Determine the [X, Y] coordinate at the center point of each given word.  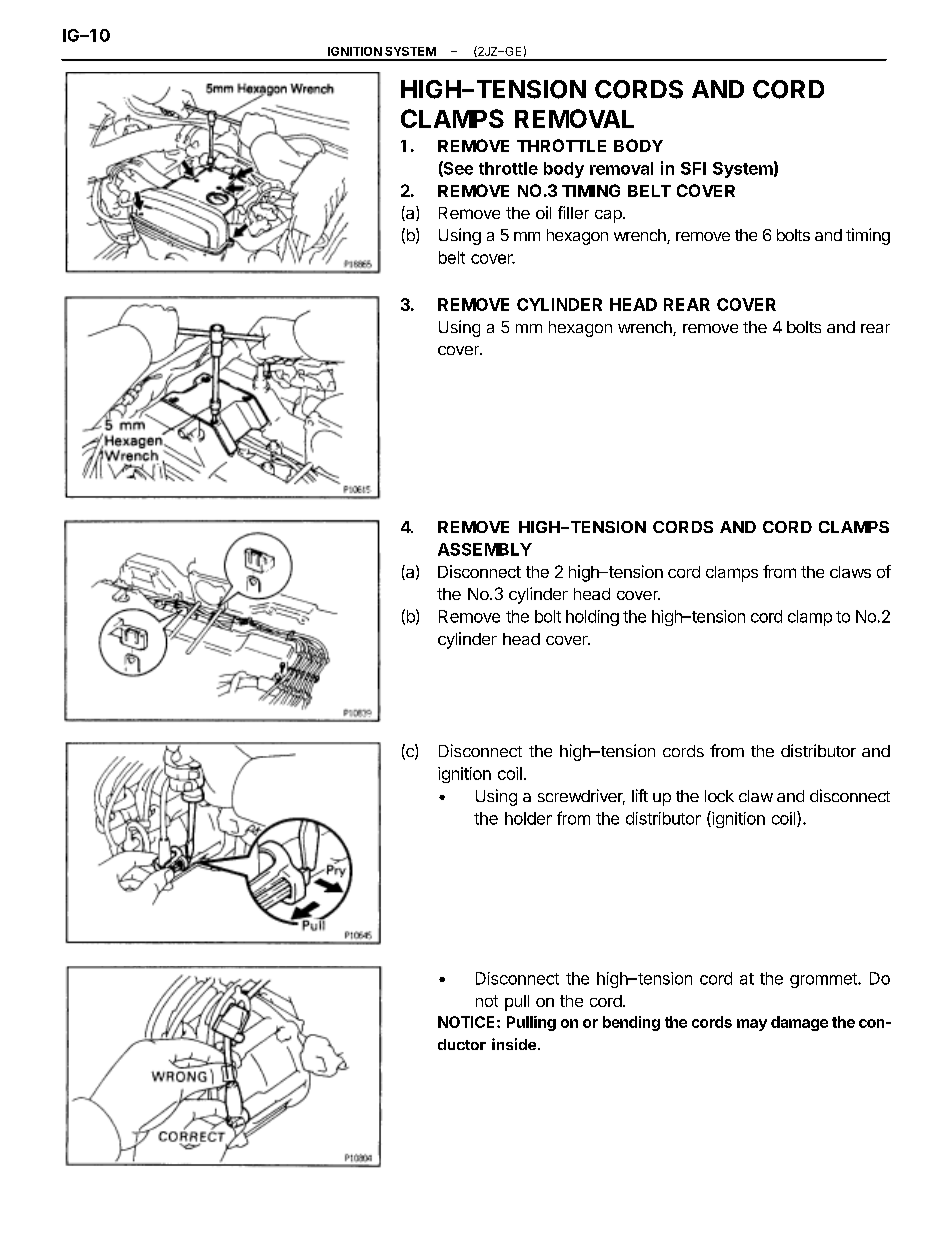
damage [799, 1023]
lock [719, 796]
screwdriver [581, 797]
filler [573, 212]
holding [592, 618]
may [752, 1025]
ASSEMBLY [485, 549]
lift [640, 795]
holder [528, 818]
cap [609, 216]
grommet [824, 980]
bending [631, 1023]
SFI [693, 168]
